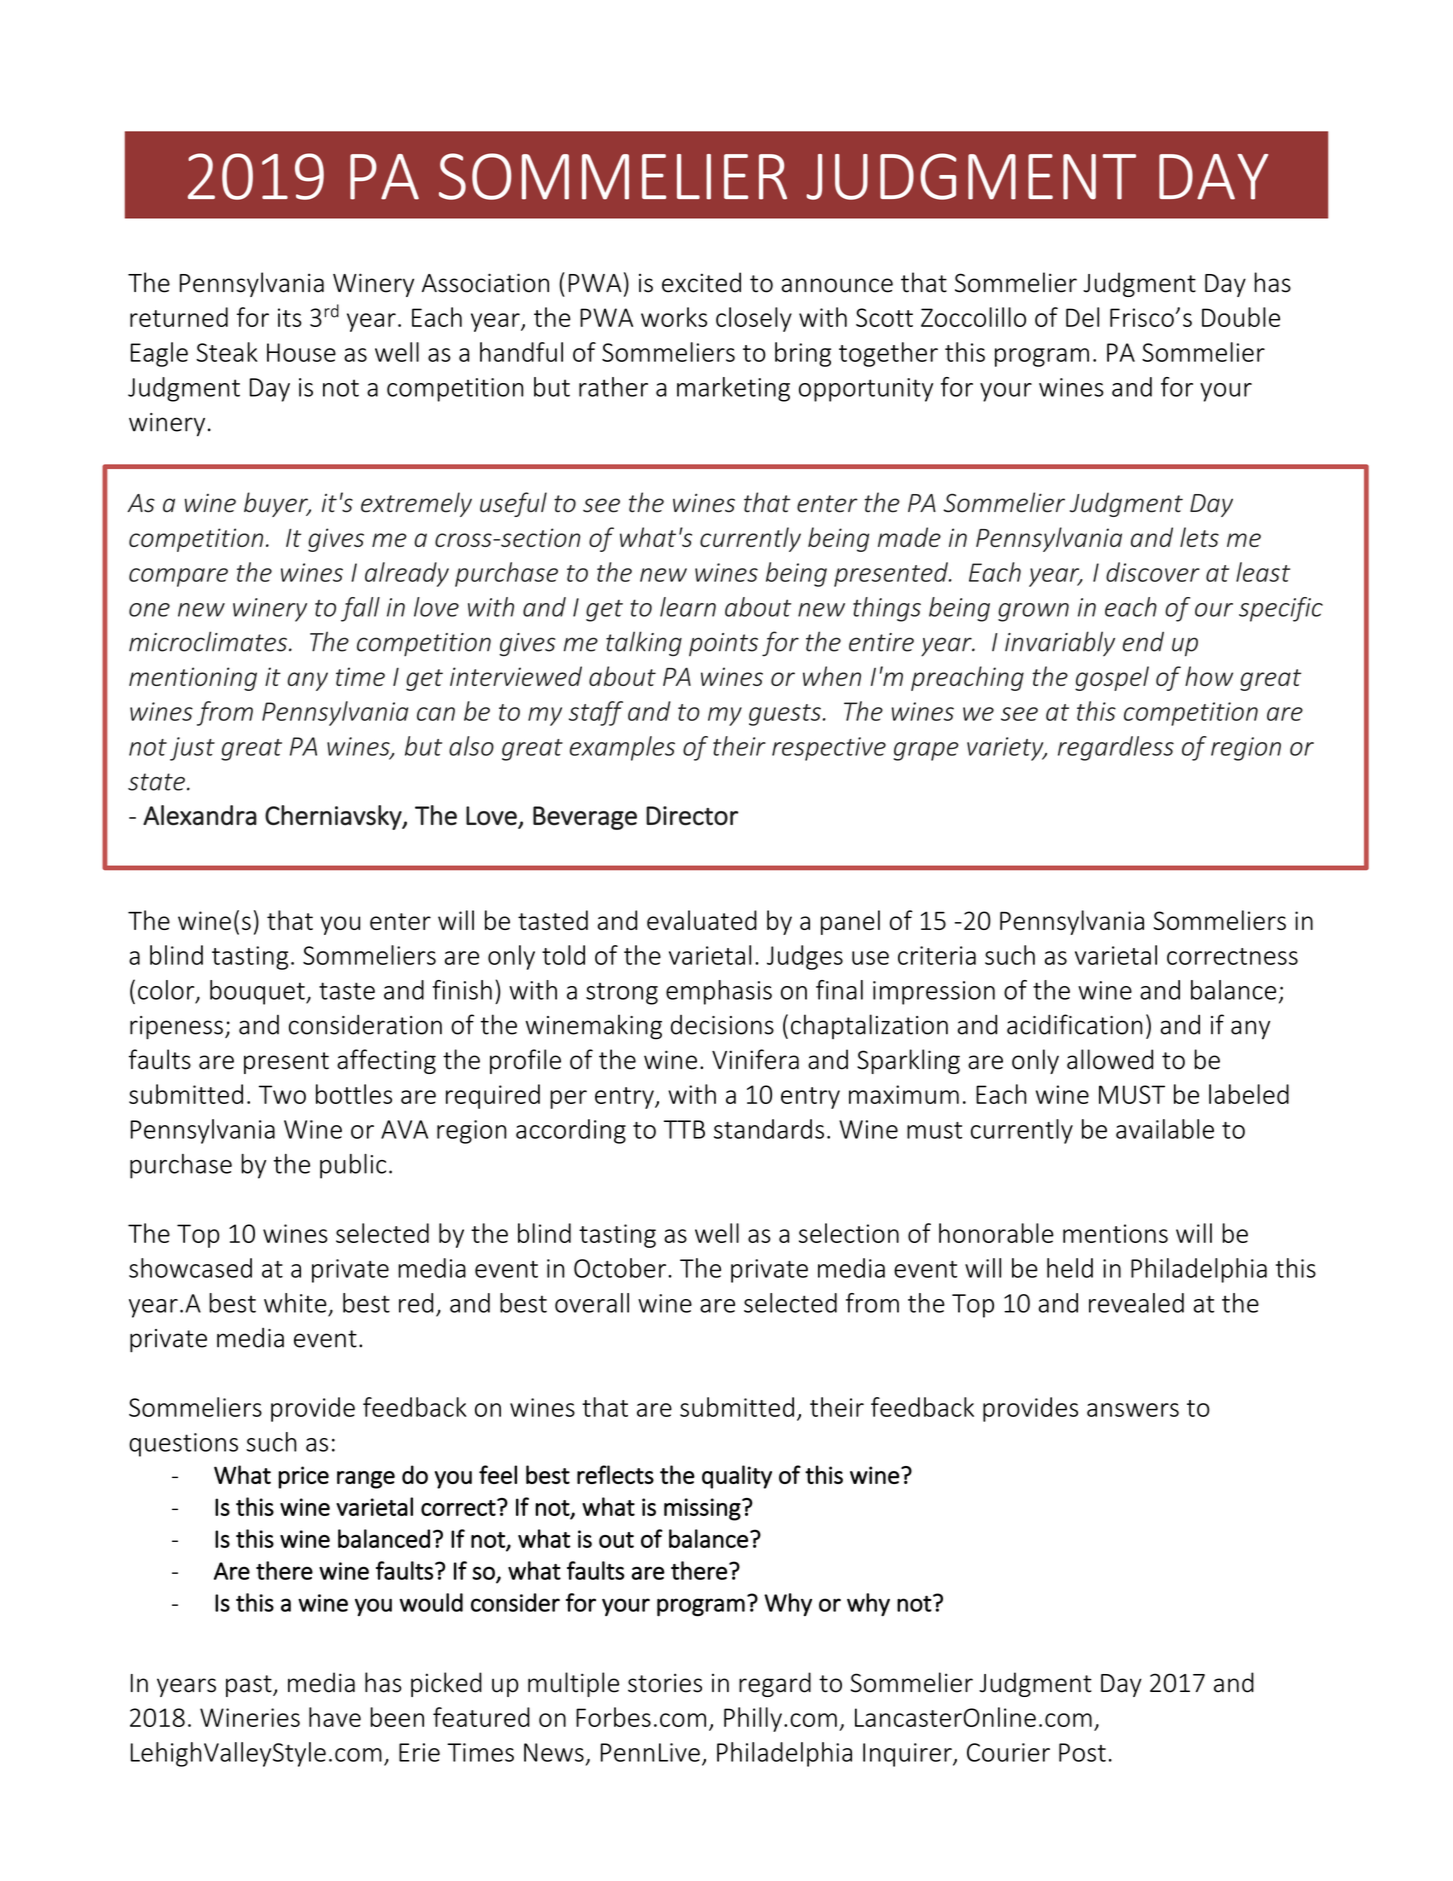 This page has height=1881, width=1453. Describe the element at coordinates (290, 317) in the page. I see `its` at that location.
